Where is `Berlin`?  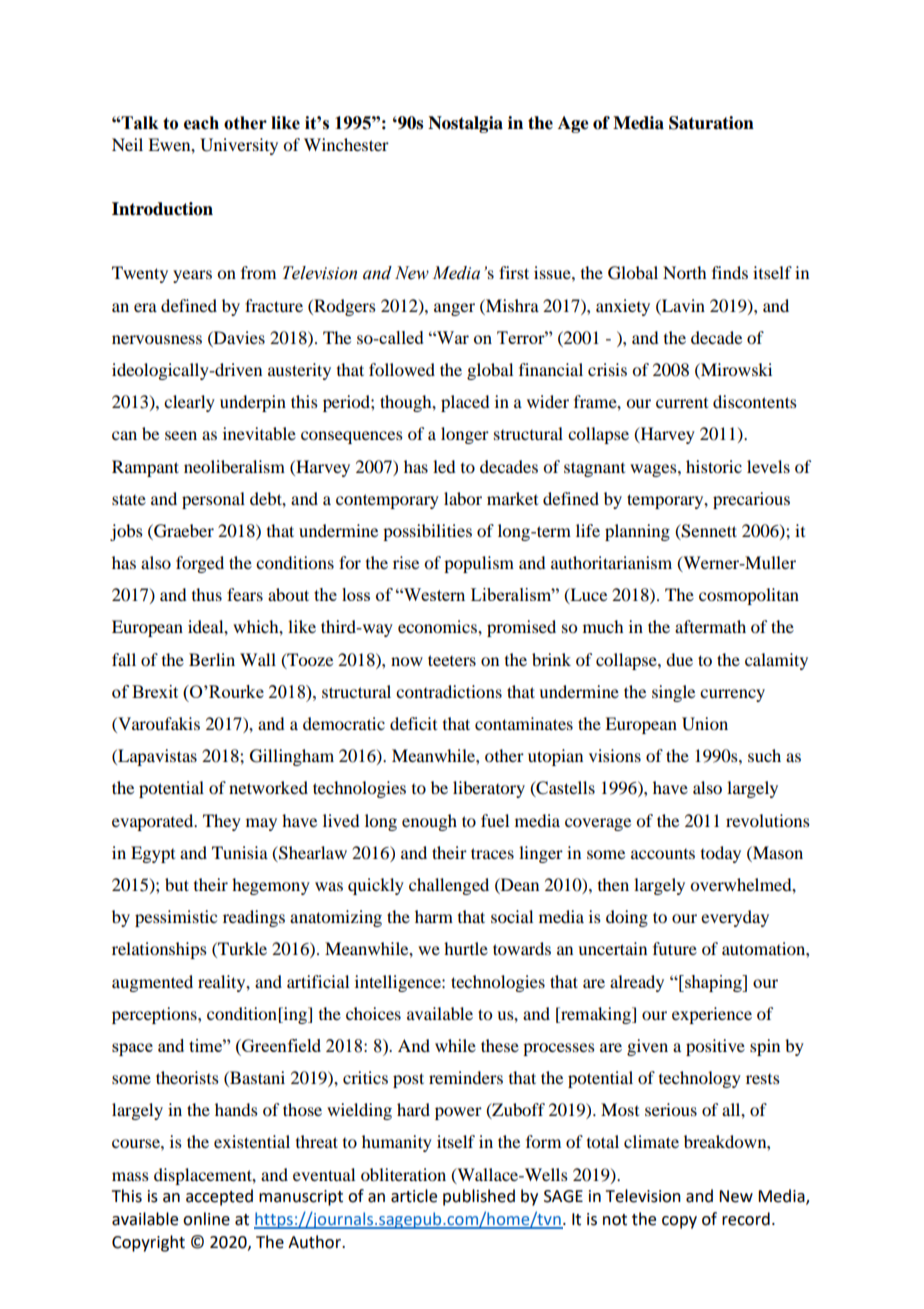 Berlin is located at coordinates (212, 659).
